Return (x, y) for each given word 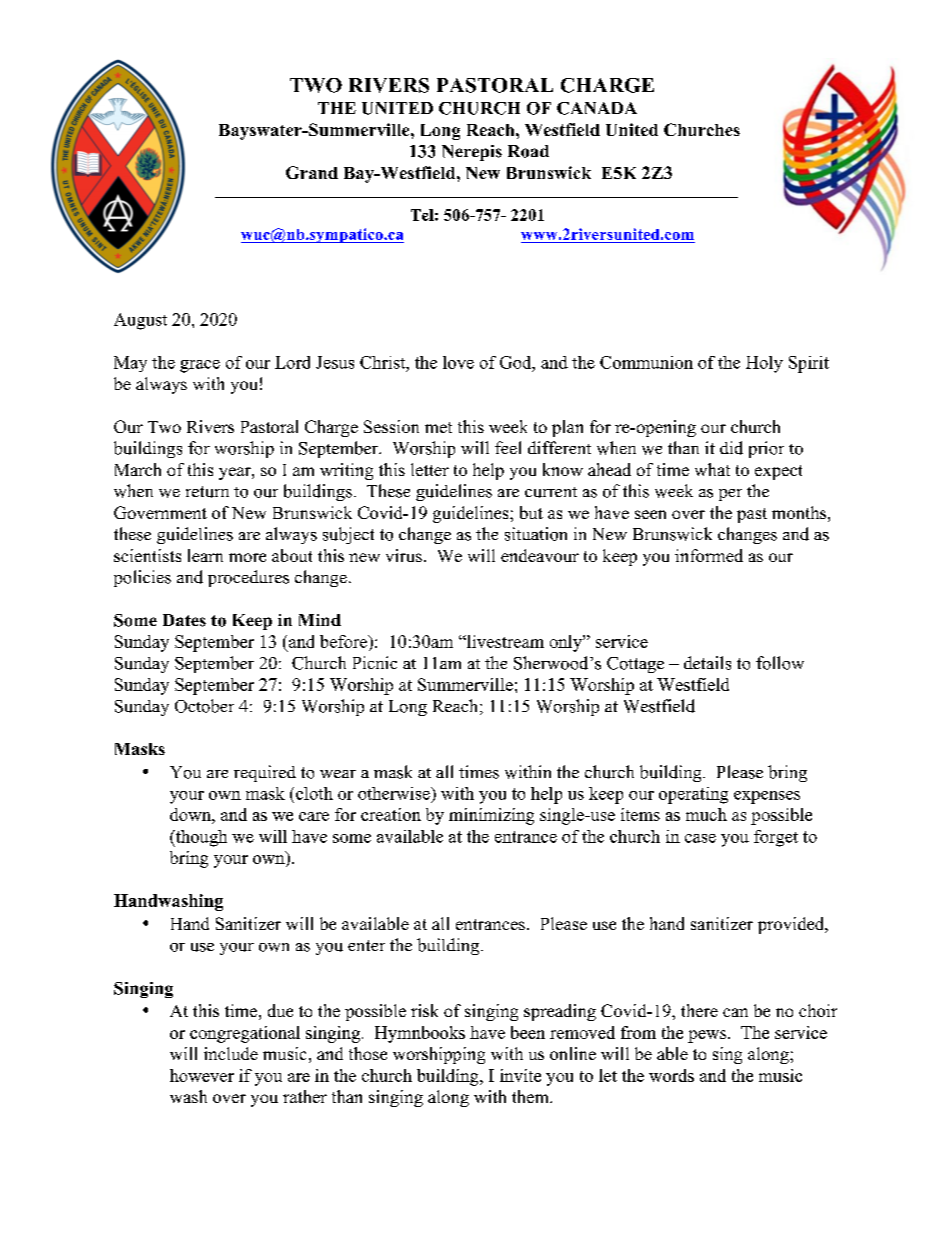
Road (528, 151)
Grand (312, 172)
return (207, 492)
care (314, 816)
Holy (764, 364)
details (707, 663)
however (202, 1075)
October (204, 706)
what (712, 469)
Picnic (375, 662)
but (531, 512)
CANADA (597, 108)
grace (200, 366)
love (458, 362)
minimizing (491, 816)
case (700, 838)
